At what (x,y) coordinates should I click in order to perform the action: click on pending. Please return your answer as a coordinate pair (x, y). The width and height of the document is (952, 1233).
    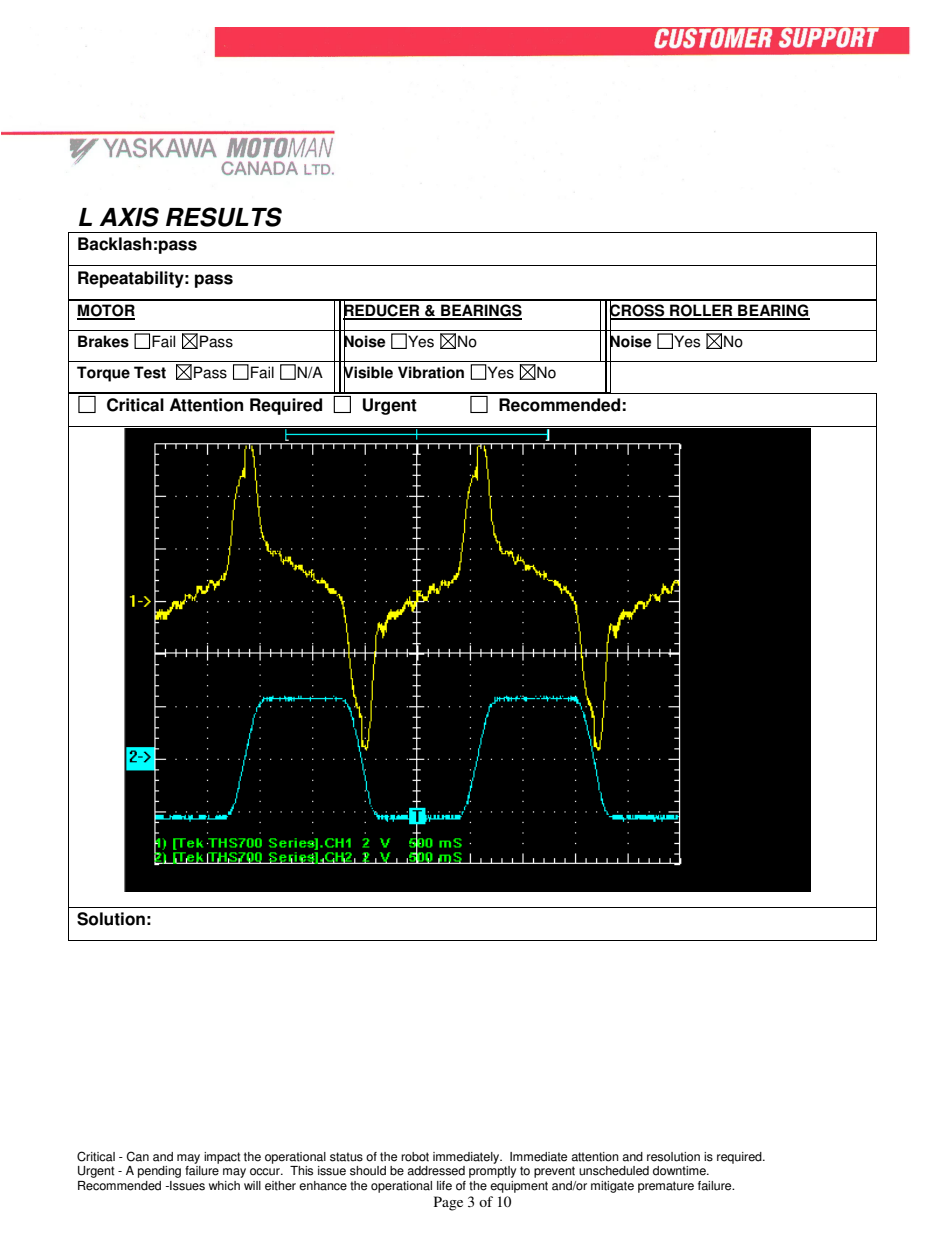
    Looking at the image, I should click on (159, 1172).
